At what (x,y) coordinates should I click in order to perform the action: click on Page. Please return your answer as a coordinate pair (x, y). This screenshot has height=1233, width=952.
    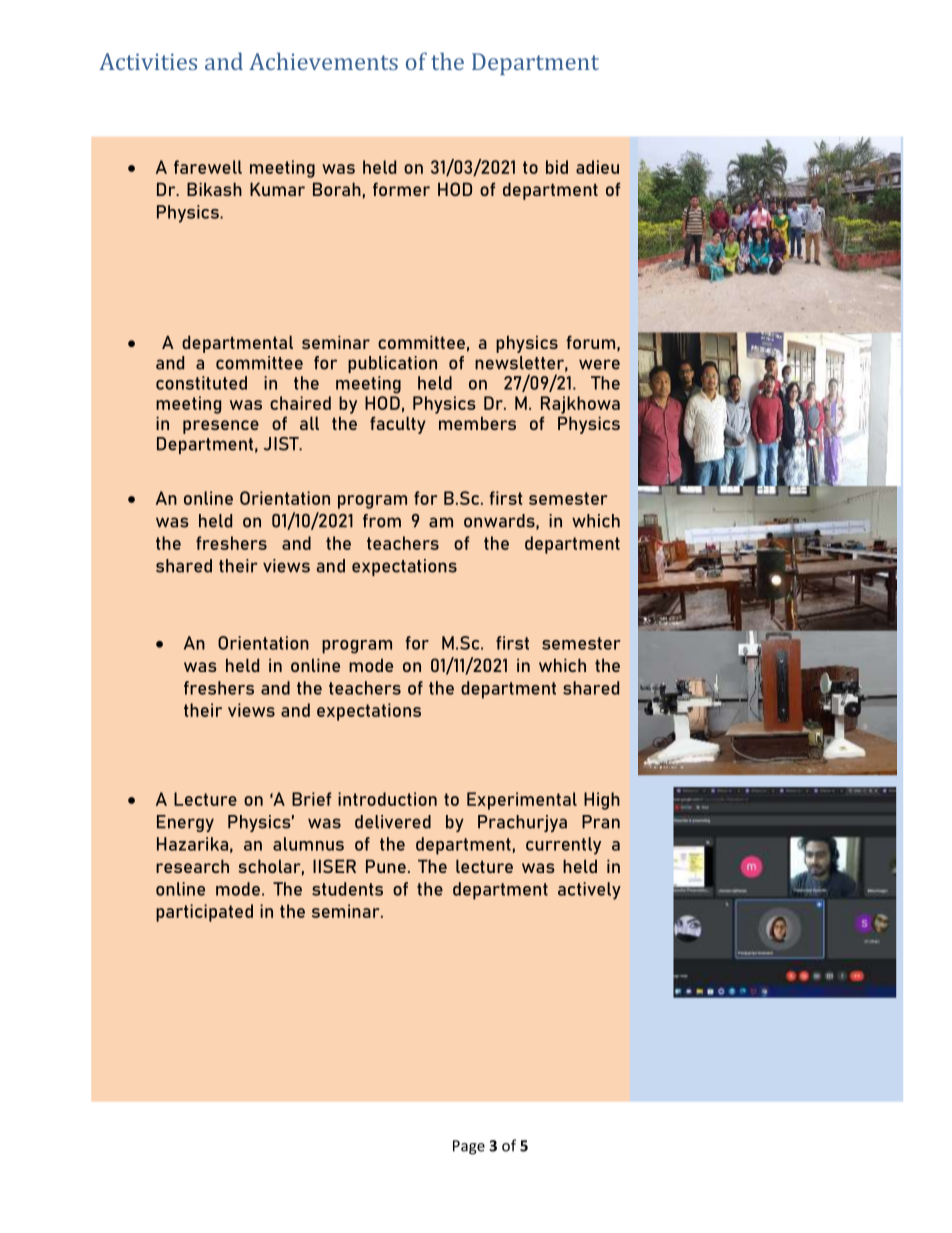
    Looking at the image, I should click on (469, 1147).
